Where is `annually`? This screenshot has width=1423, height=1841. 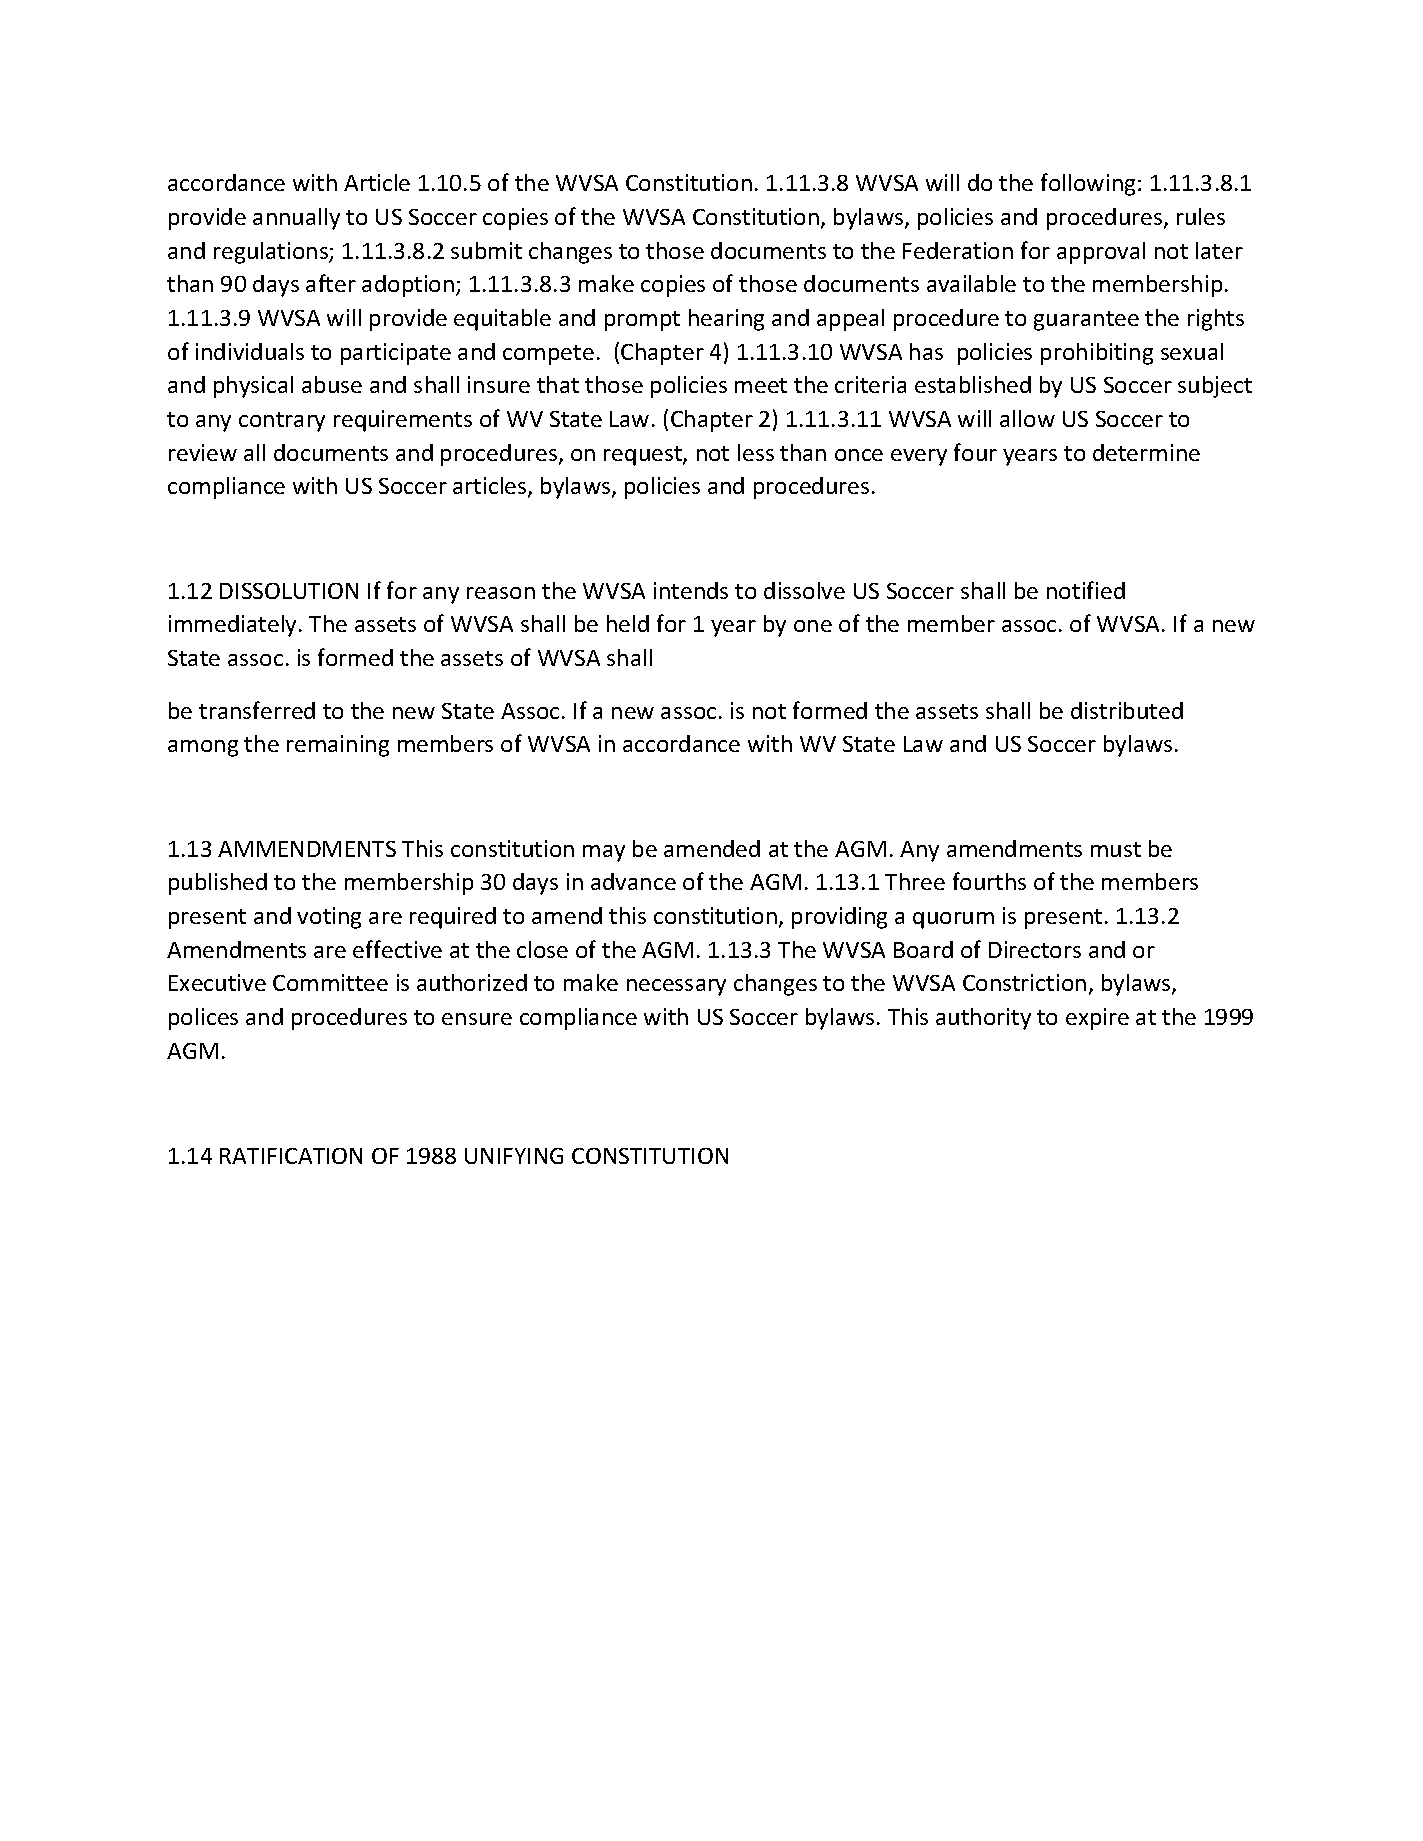
annually is located at coordinates (296, 219).
